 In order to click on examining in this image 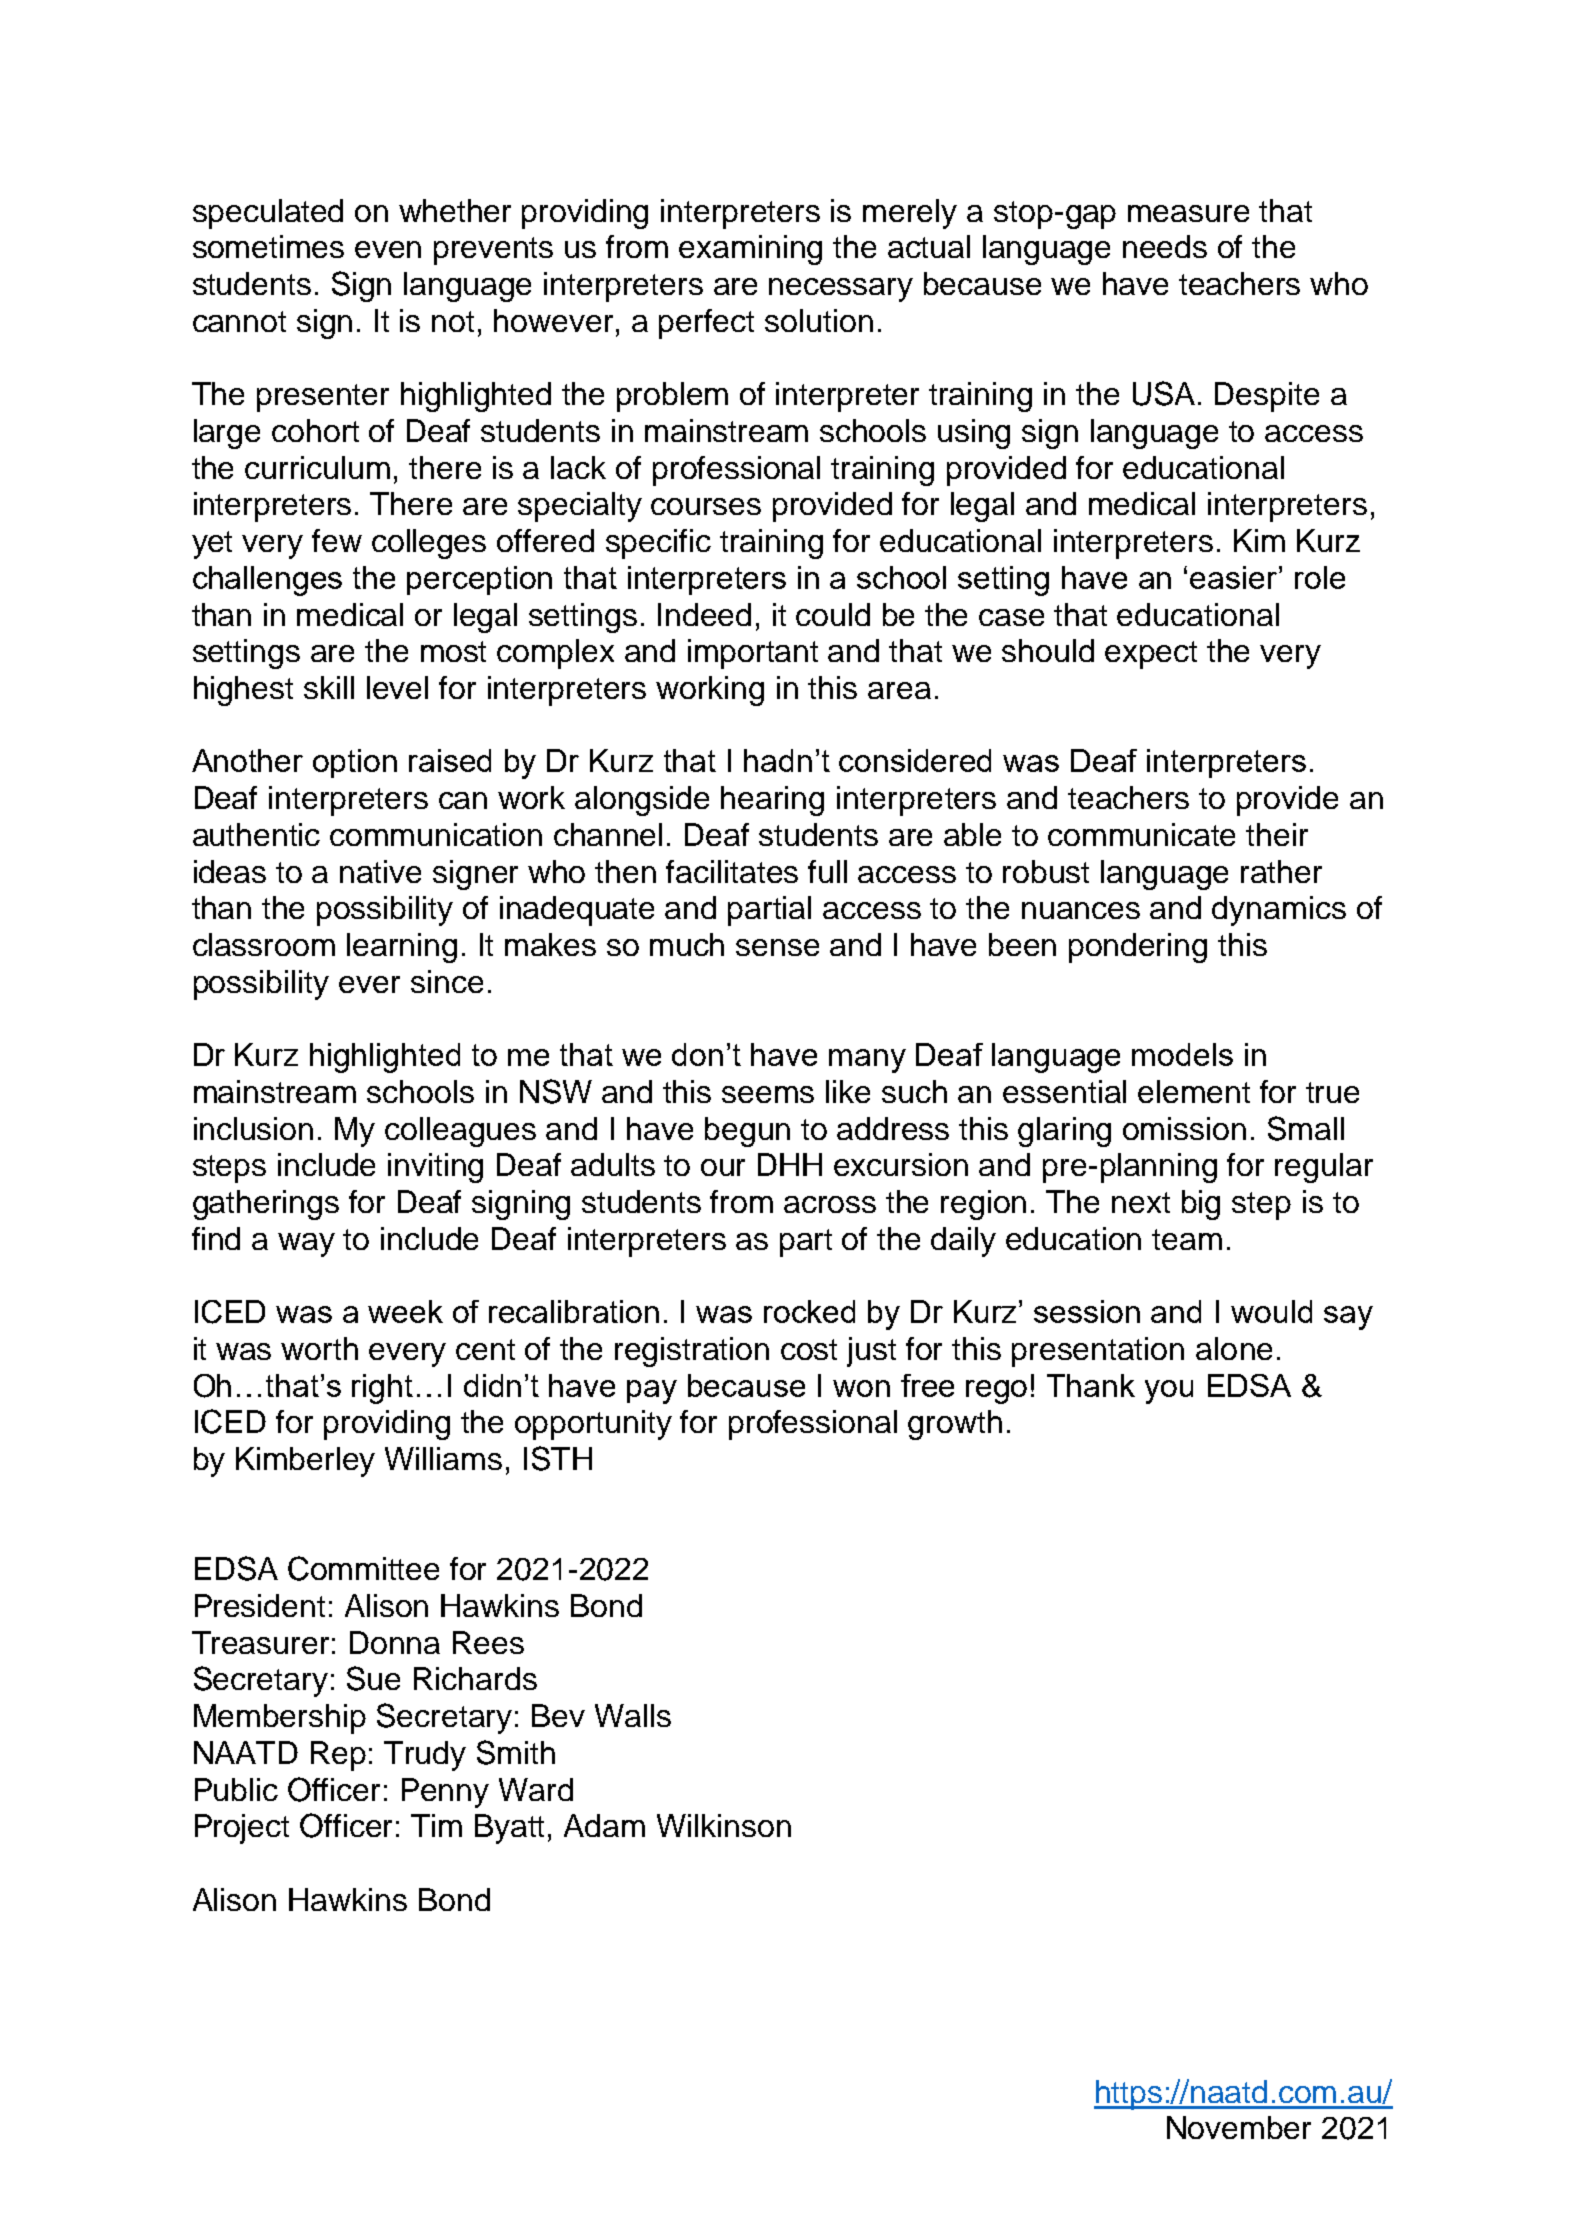, I will do `click(750, 250)`.
